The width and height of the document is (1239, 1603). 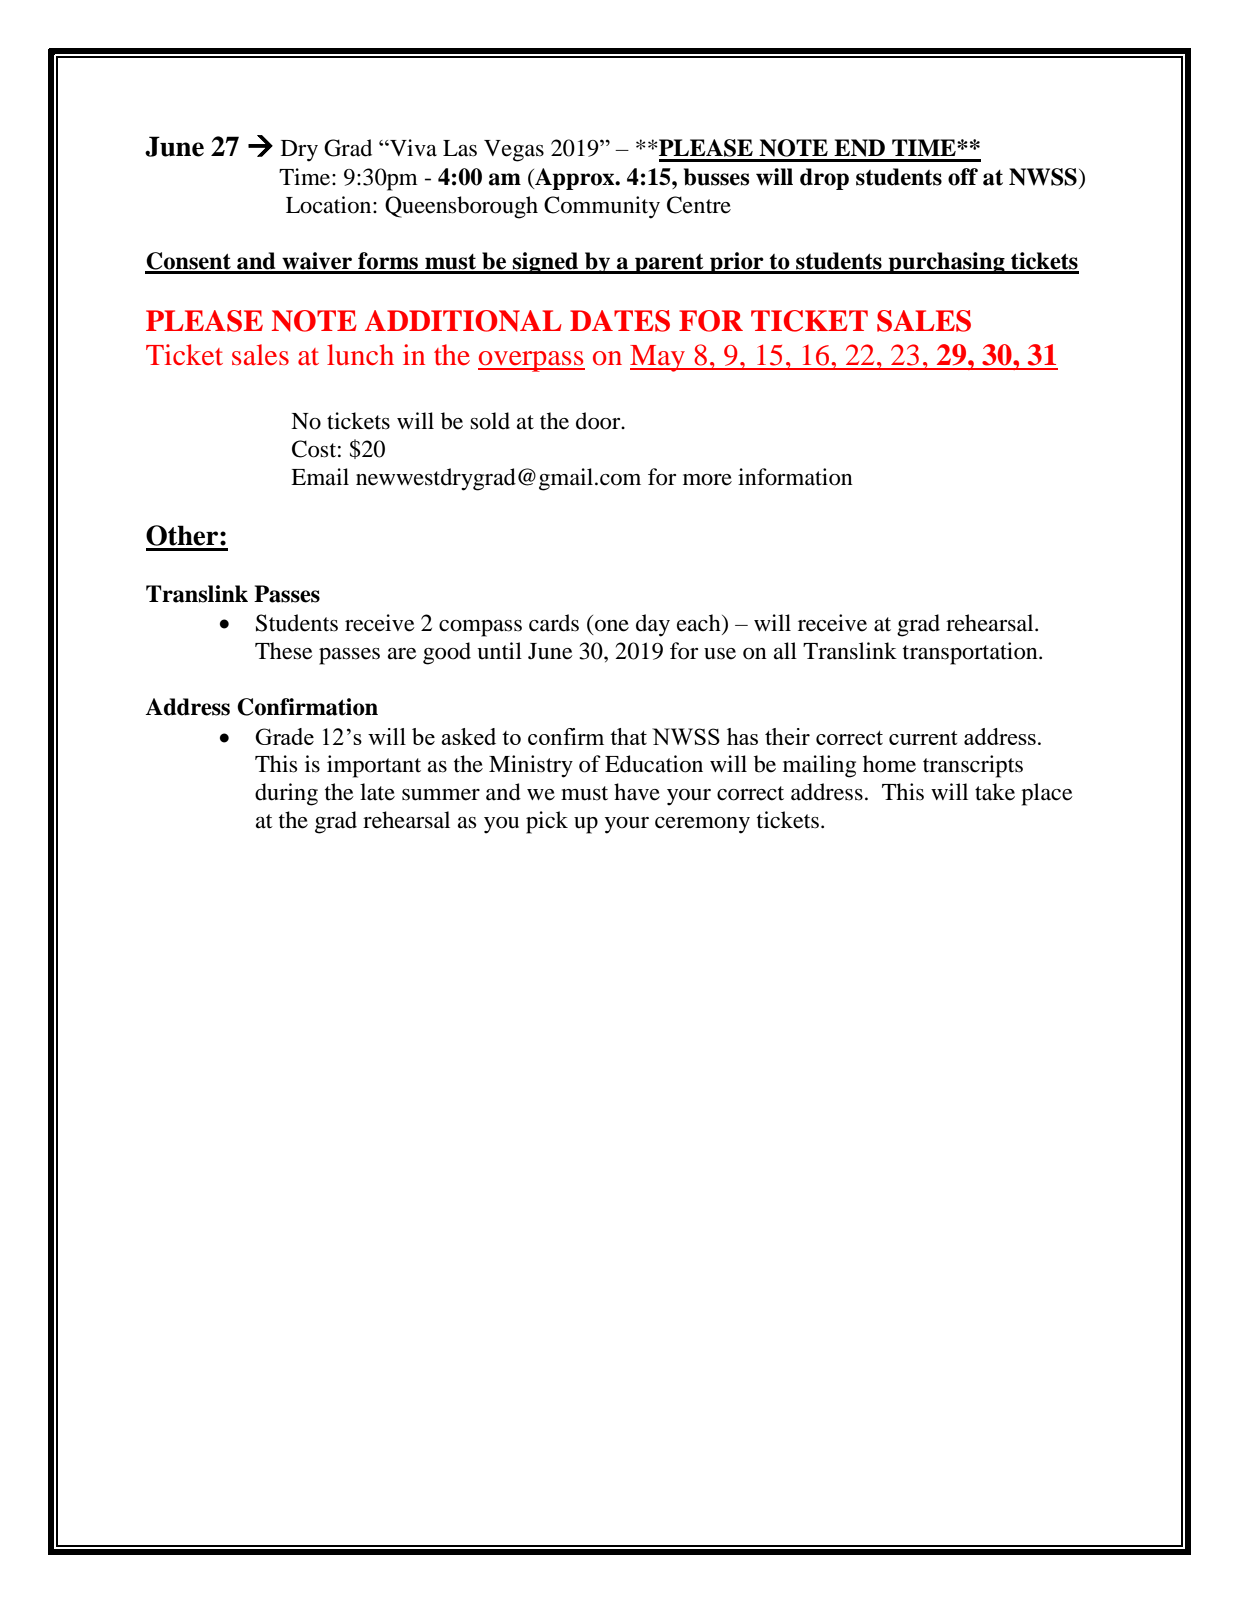 I want to click on off, so click(x=963, y=177).
